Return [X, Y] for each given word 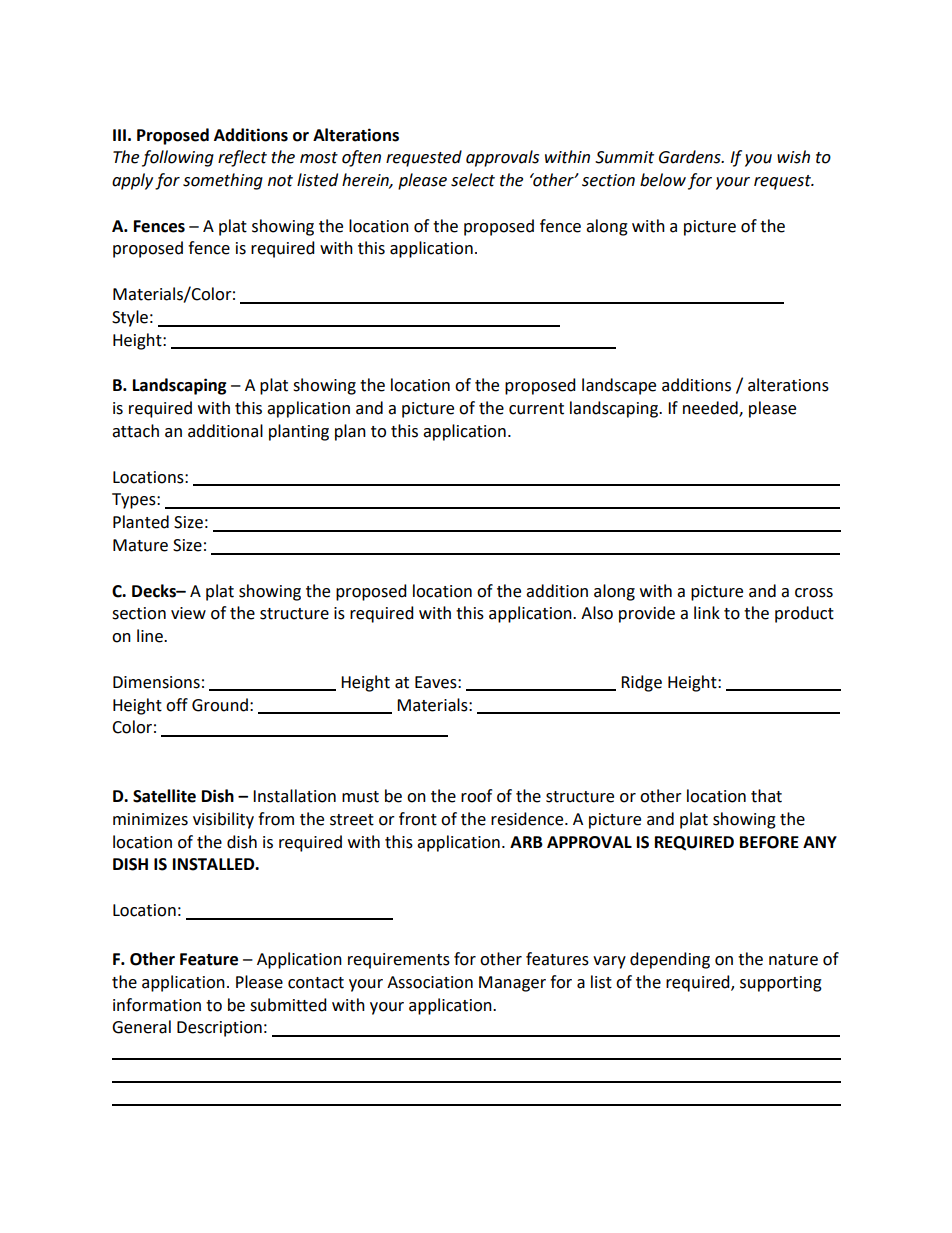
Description [219, 1029]
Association [430, 982]
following [178, 158]
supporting [781, 984]
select [473, 180]
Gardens [691, 157]
